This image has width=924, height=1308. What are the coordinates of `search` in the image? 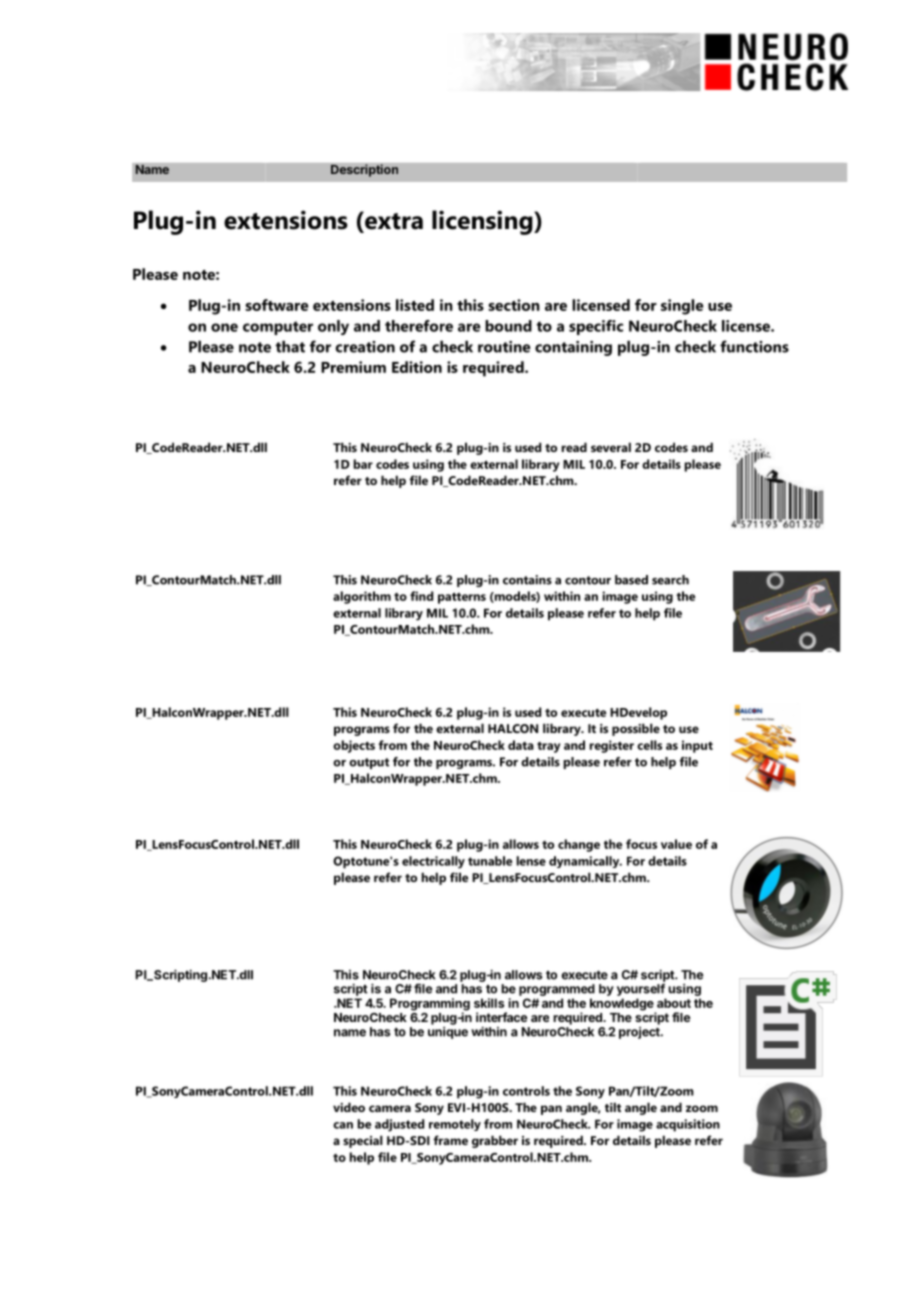 It's located at (670, 580).
